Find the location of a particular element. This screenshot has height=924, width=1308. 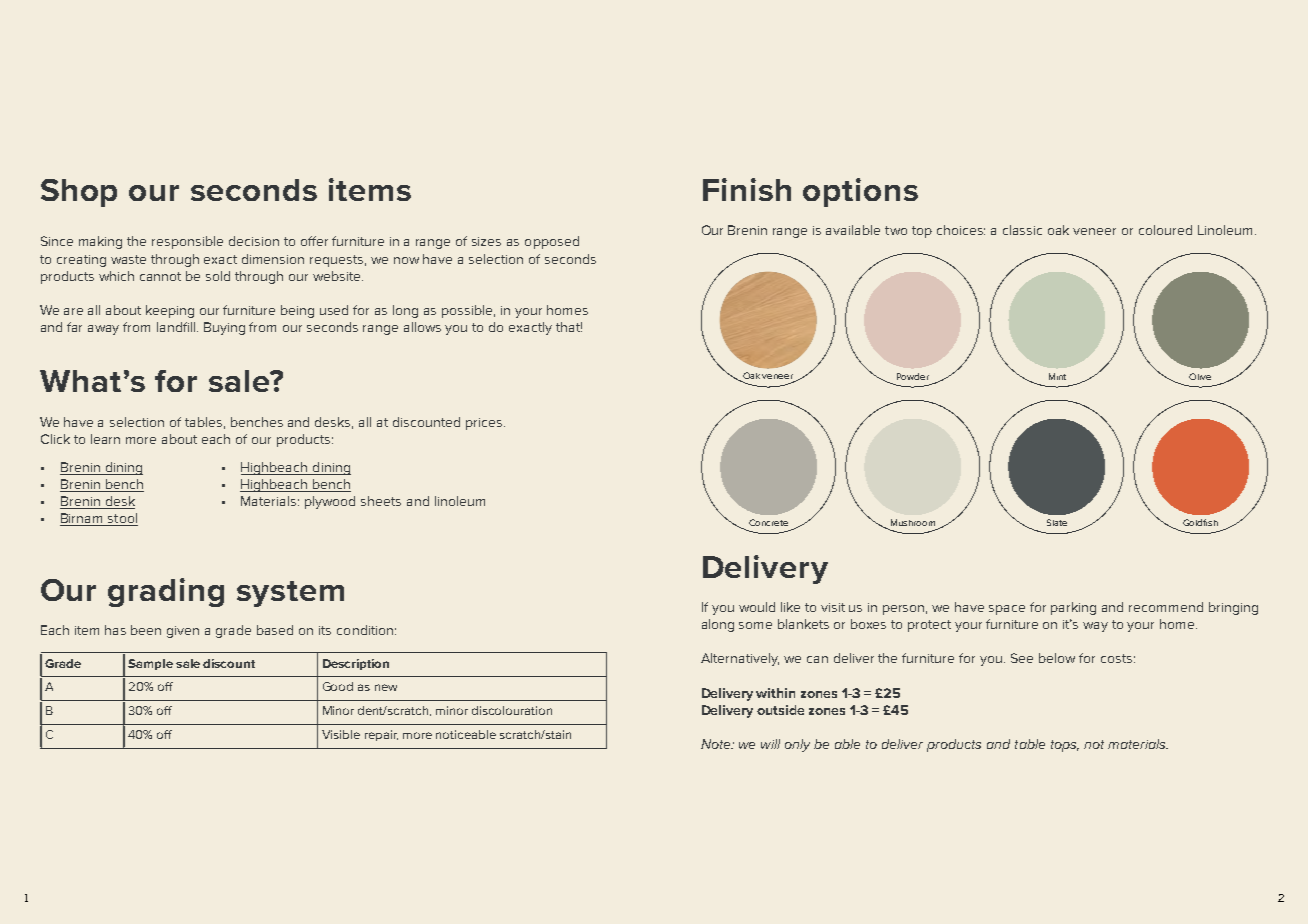

Note is located at coordinates (717, 744).
